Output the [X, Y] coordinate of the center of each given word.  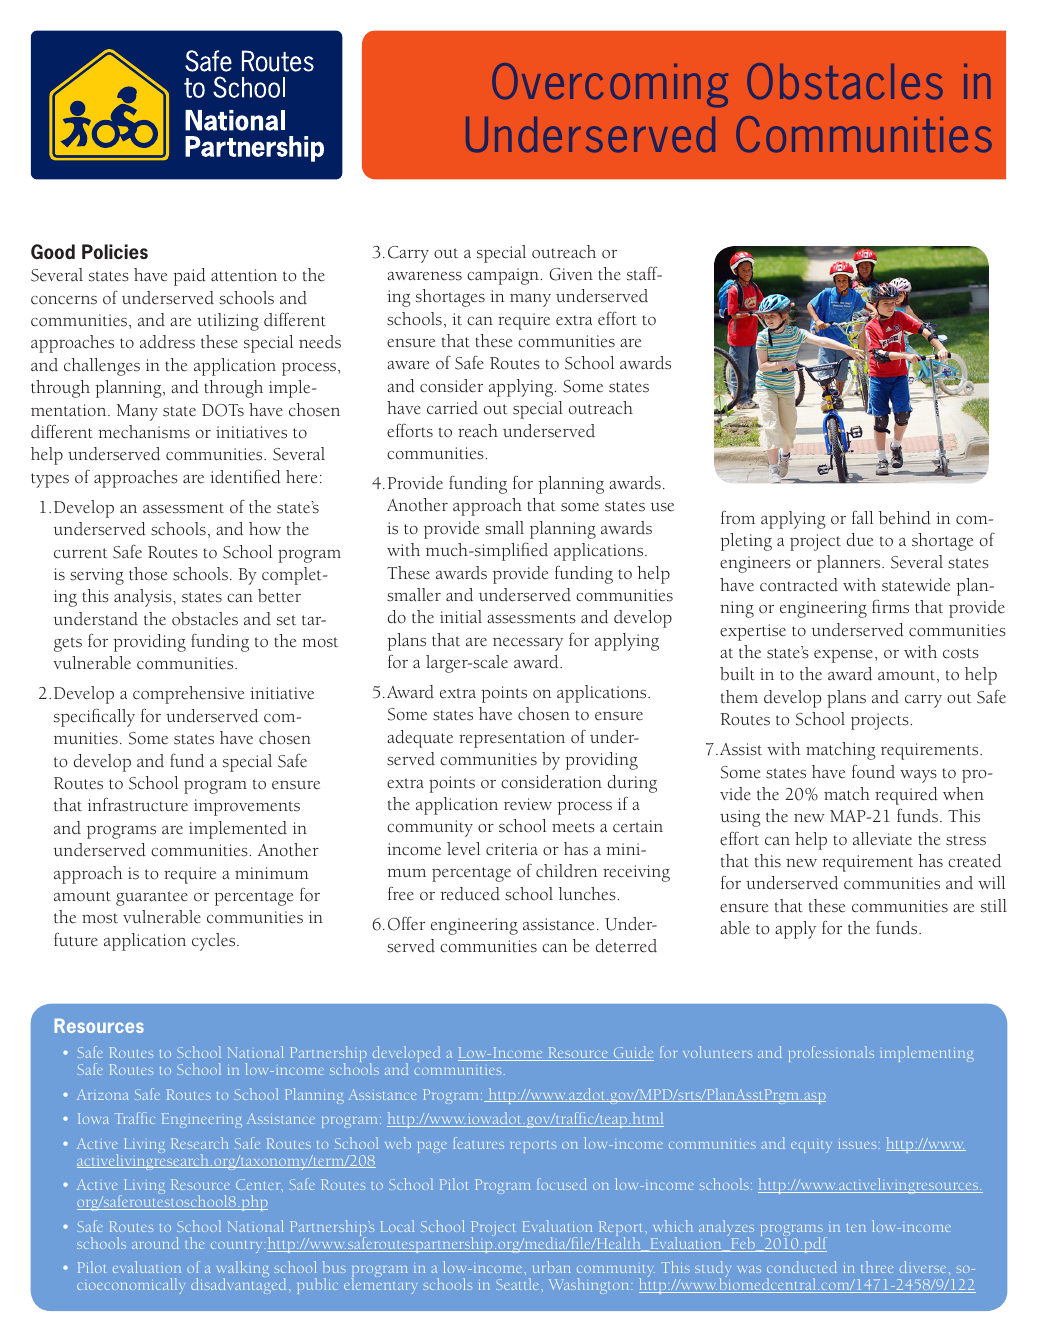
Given [571, 274]
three [877, 1267]
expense [845, 656]
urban [551, 1267]
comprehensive [188, 695]
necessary [528, 644]
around [155, 1243]
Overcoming [610, 85]
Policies [115, 251]
